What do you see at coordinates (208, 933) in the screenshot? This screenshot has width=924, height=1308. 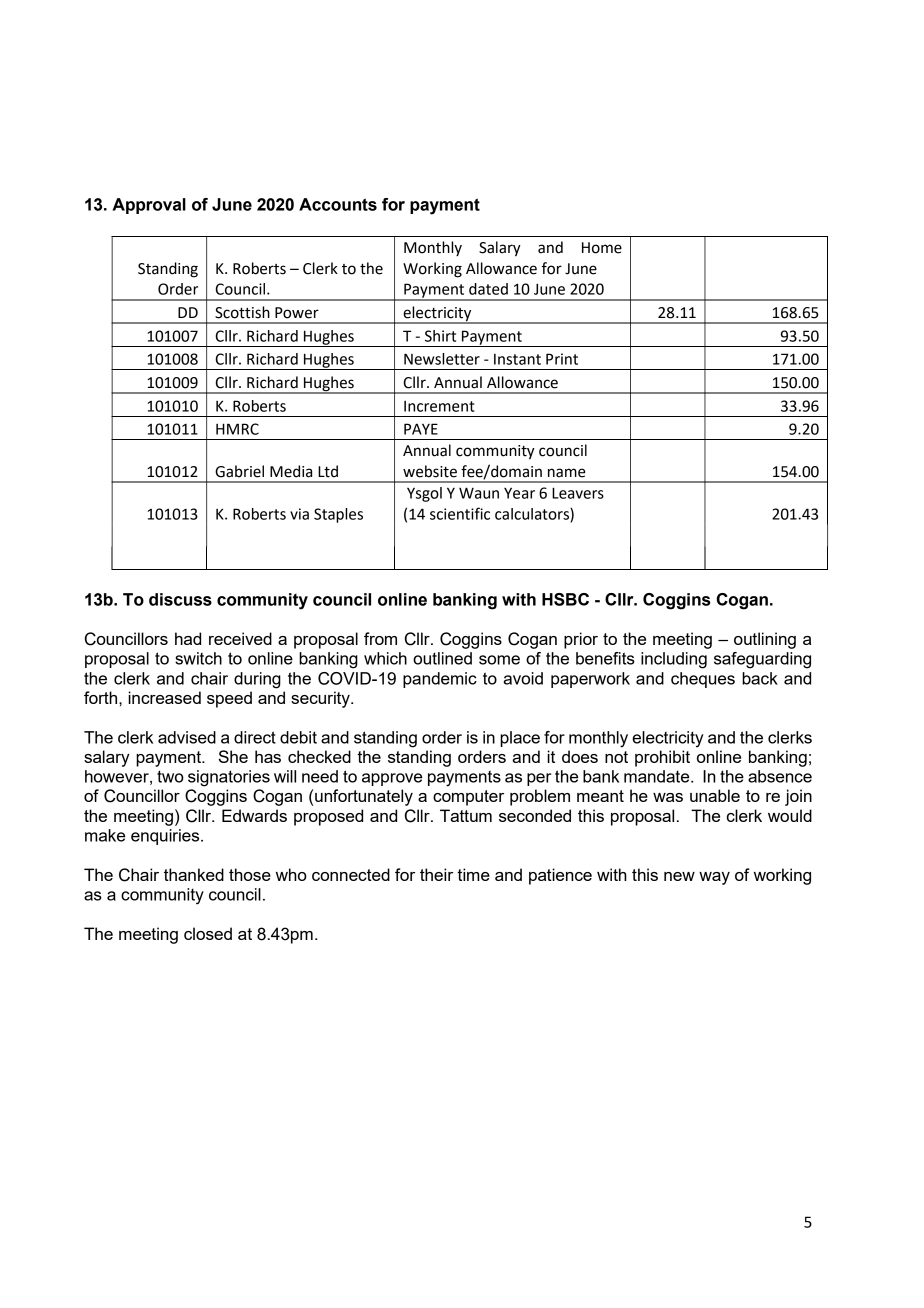 I see `closed` at bounding box center [208, 933].
